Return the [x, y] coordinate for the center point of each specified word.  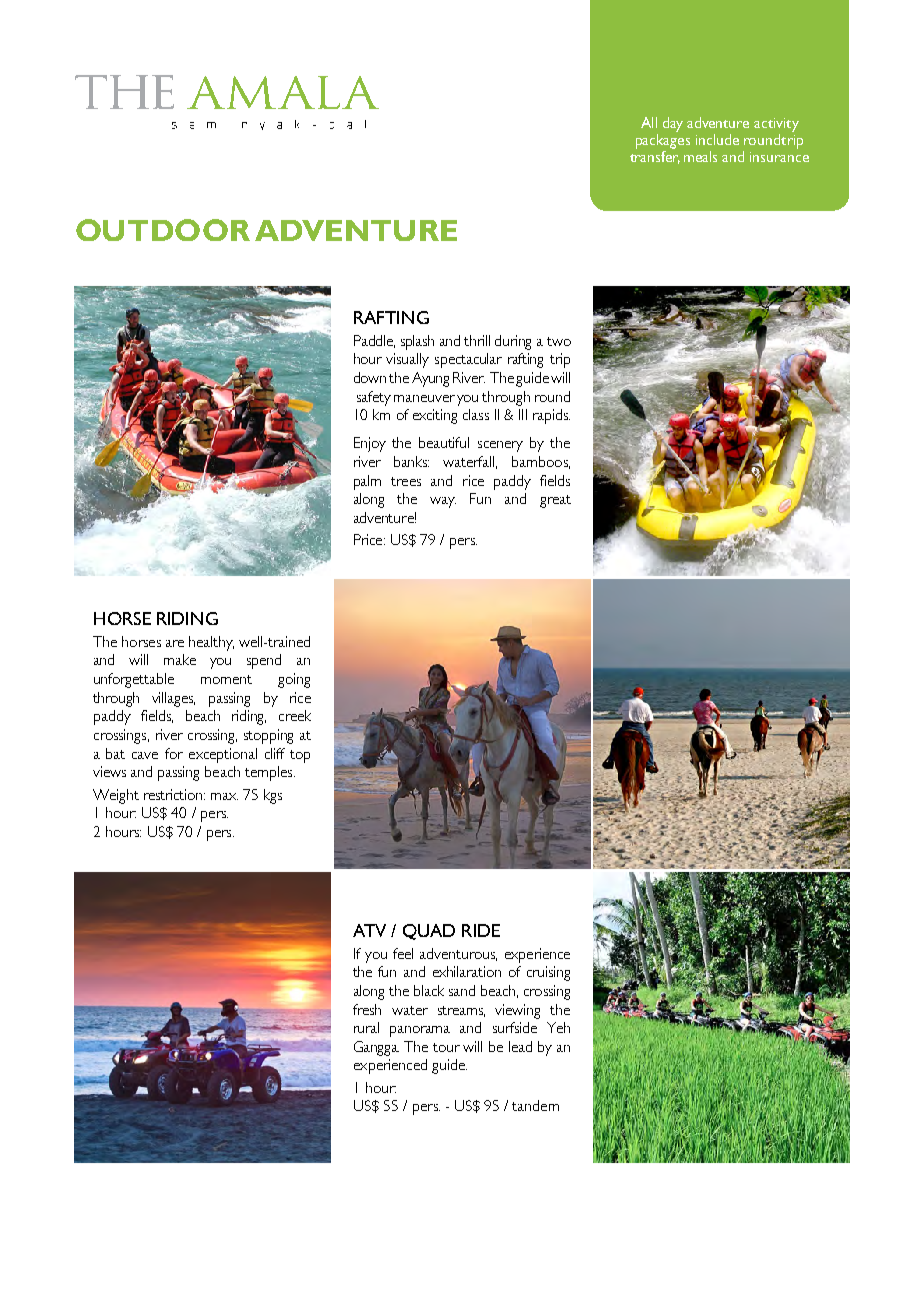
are [175, 643]
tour [446, 1047]
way [443, 502]
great [555, 501]
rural [366, 1027]
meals [700, 156]
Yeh [558, 1027]
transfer [655, 157]
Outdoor [163, 230]
